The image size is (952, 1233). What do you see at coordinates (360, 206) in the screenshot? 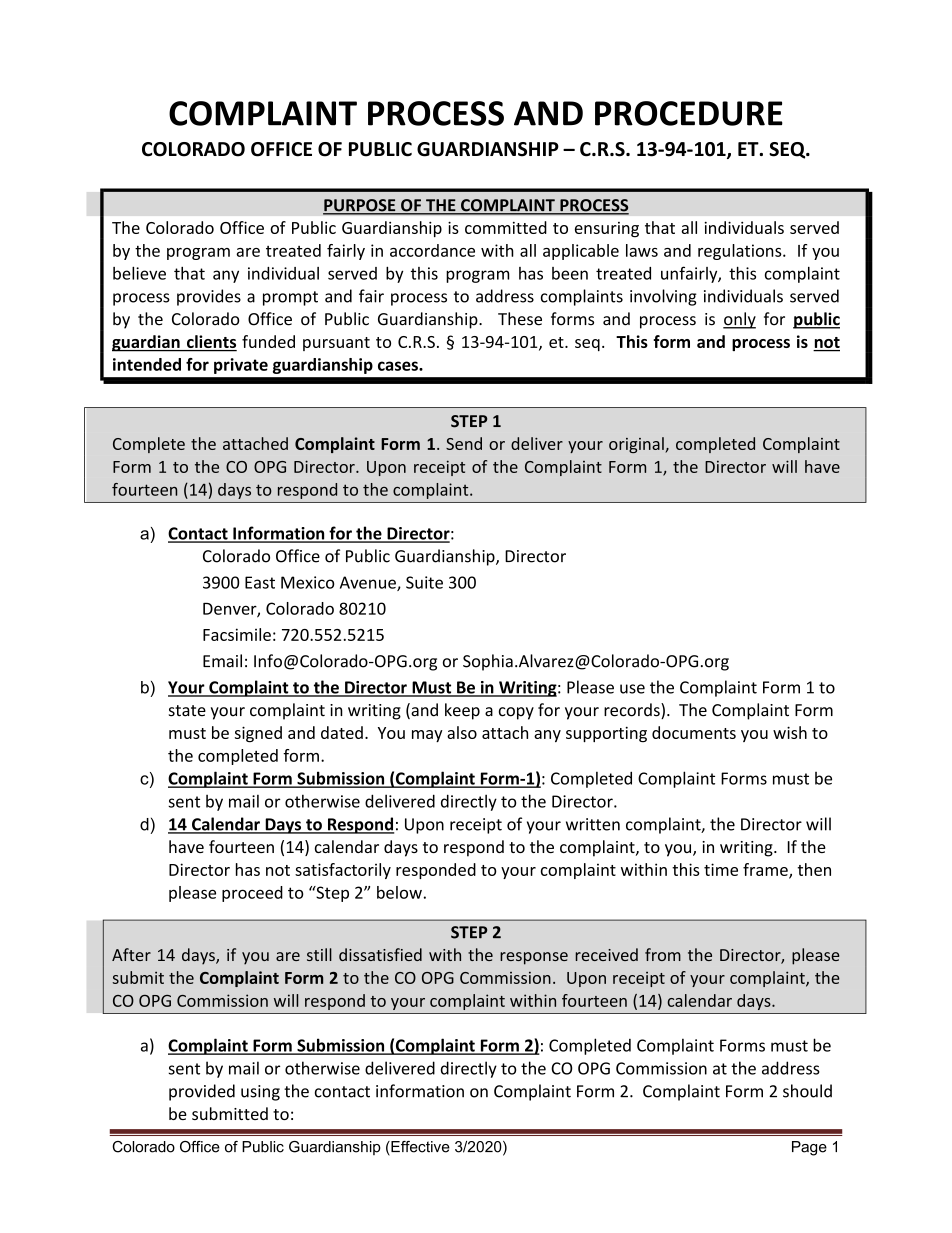
I see `PURPOSE` at bounding box center [360, 206].
